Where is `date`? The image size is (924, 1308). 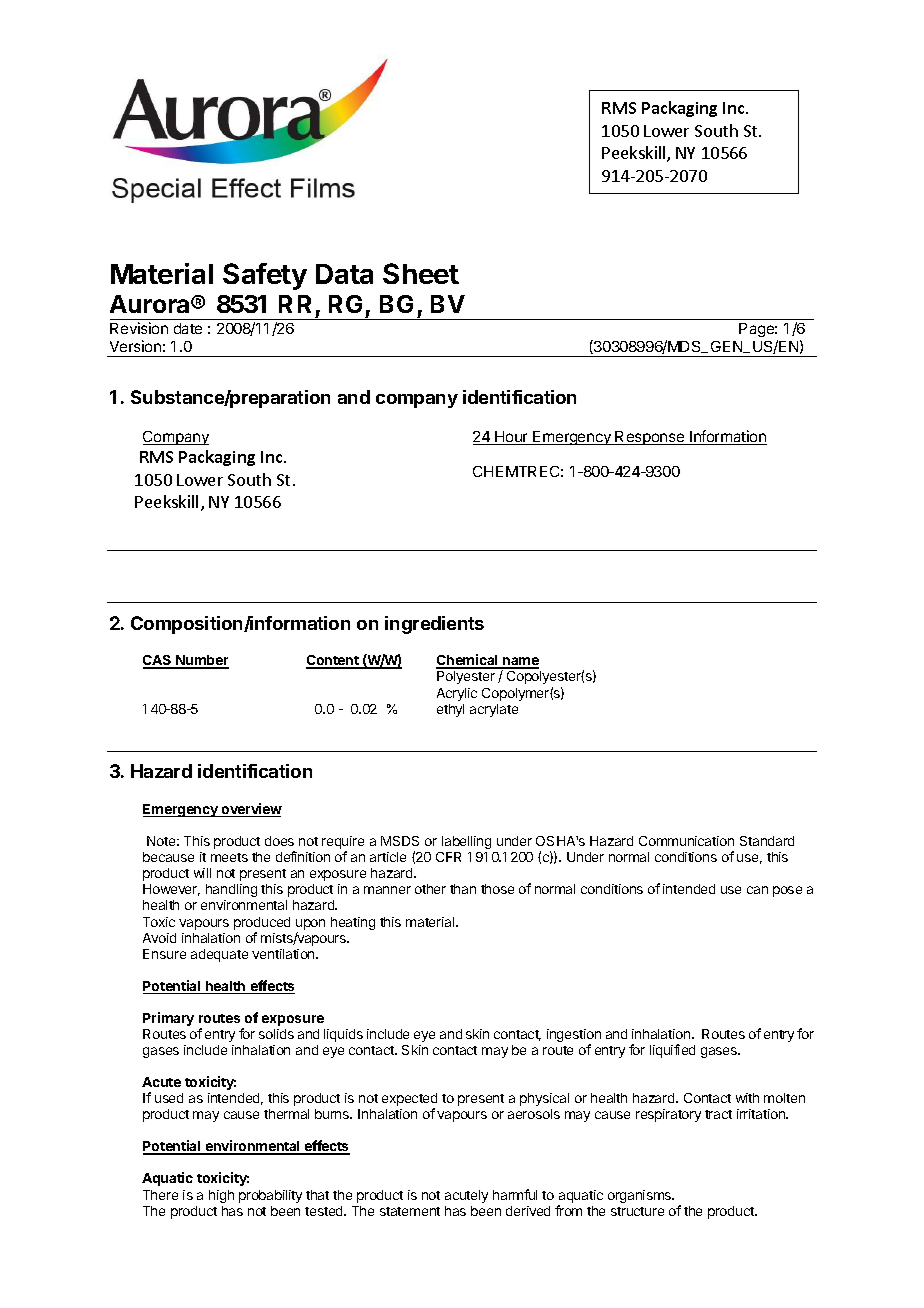
date is located at coordinates (188, 328).
